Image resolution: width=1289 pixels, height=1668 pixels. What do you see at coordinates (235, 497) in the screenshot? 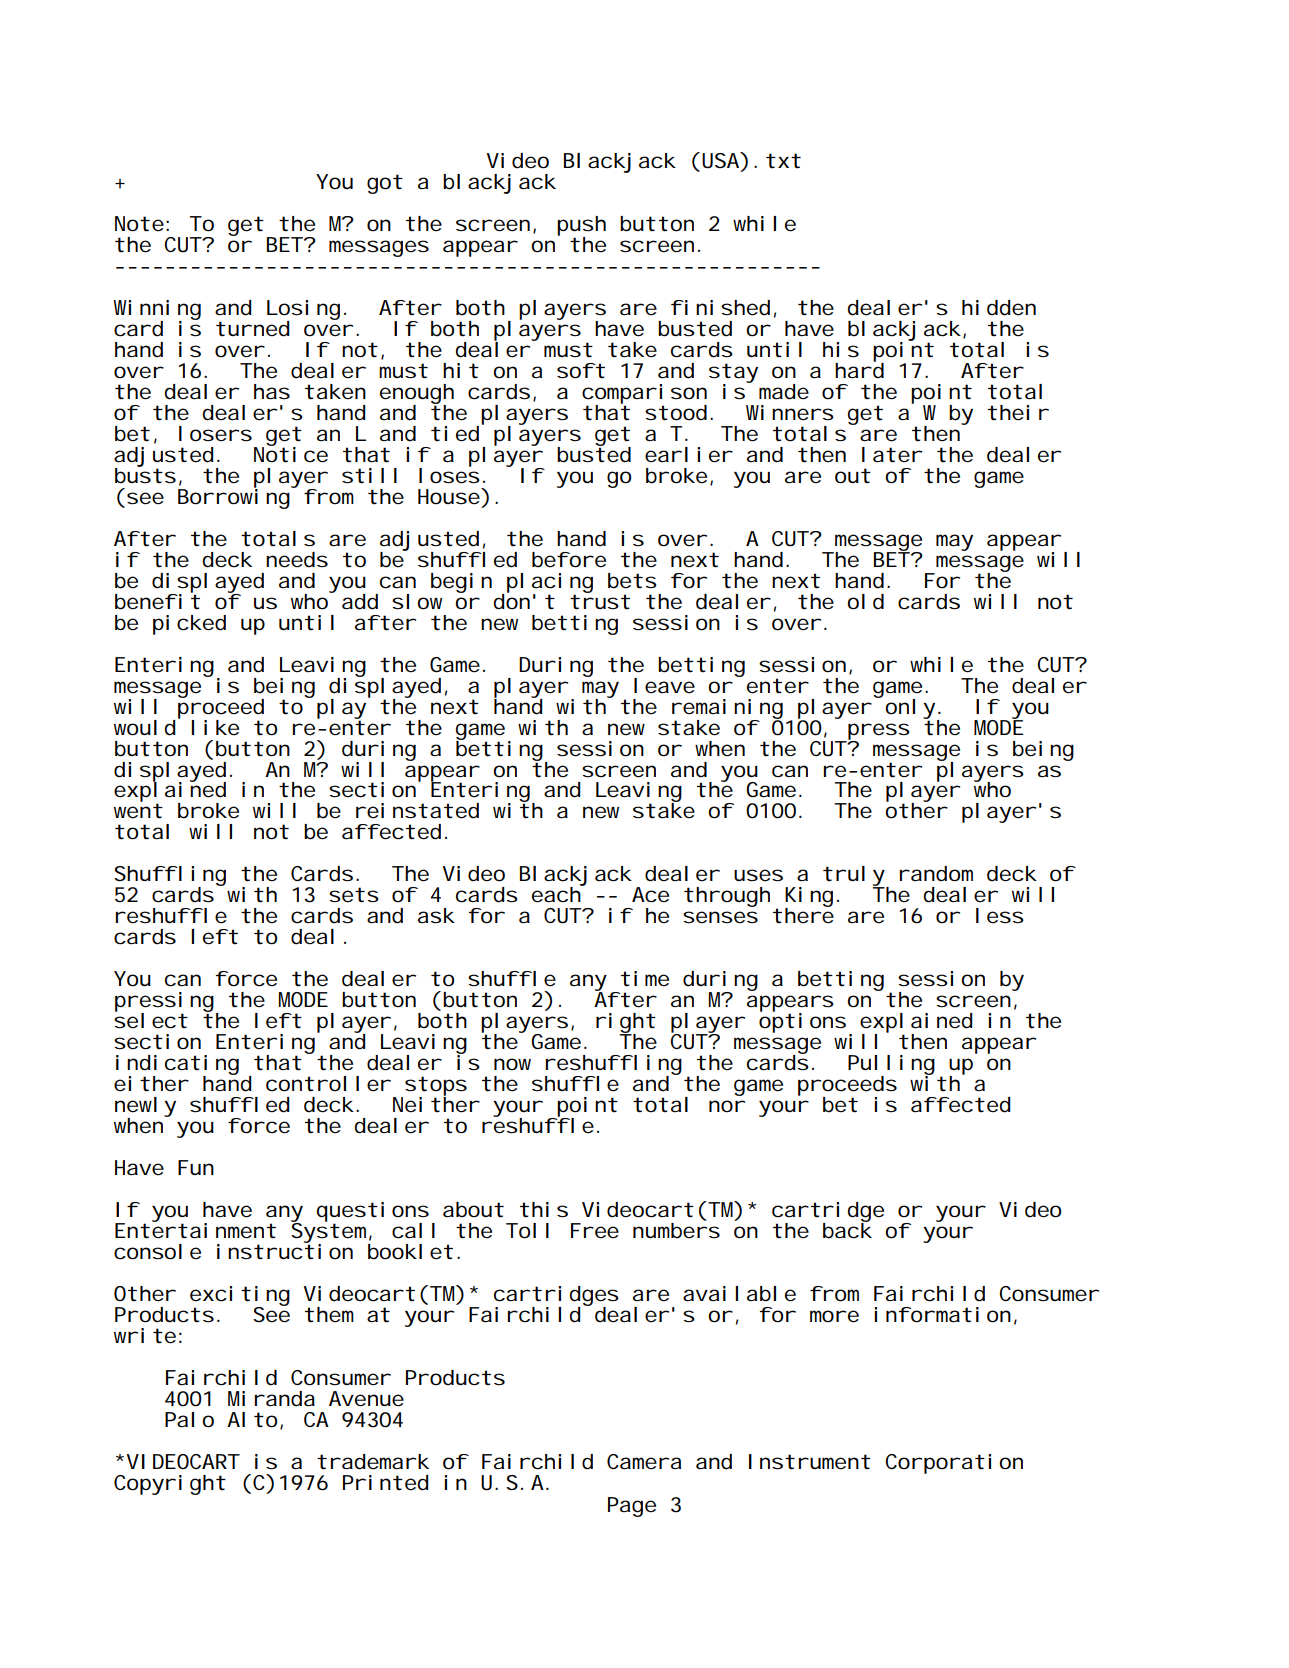
I see `Borrowing` at bounding box center [235, 497].
